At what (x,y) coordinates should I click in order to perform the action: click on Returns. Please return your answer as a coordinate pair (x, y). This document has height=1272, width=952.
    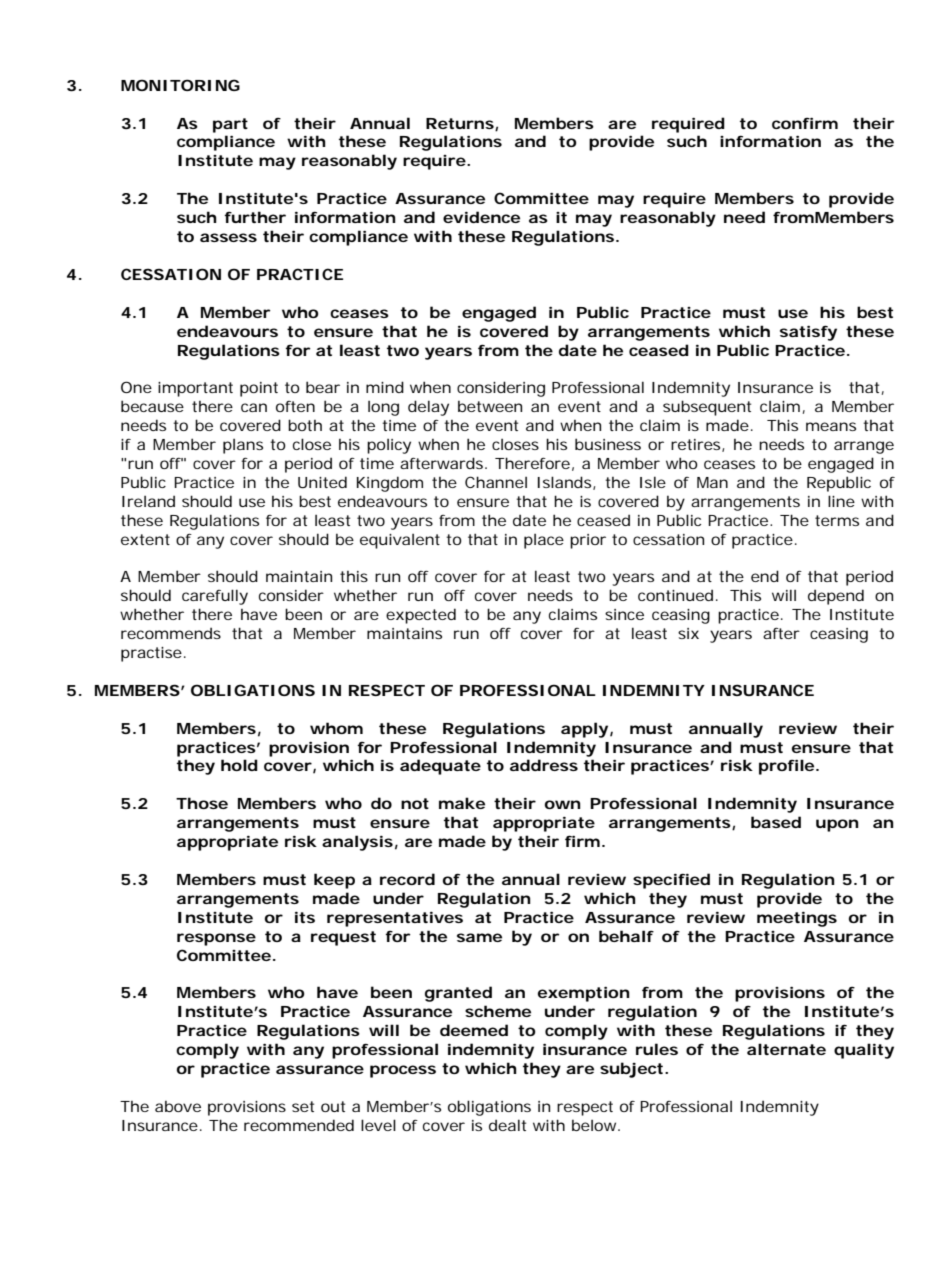
    Looking at the image, I should click on (460, 123).
